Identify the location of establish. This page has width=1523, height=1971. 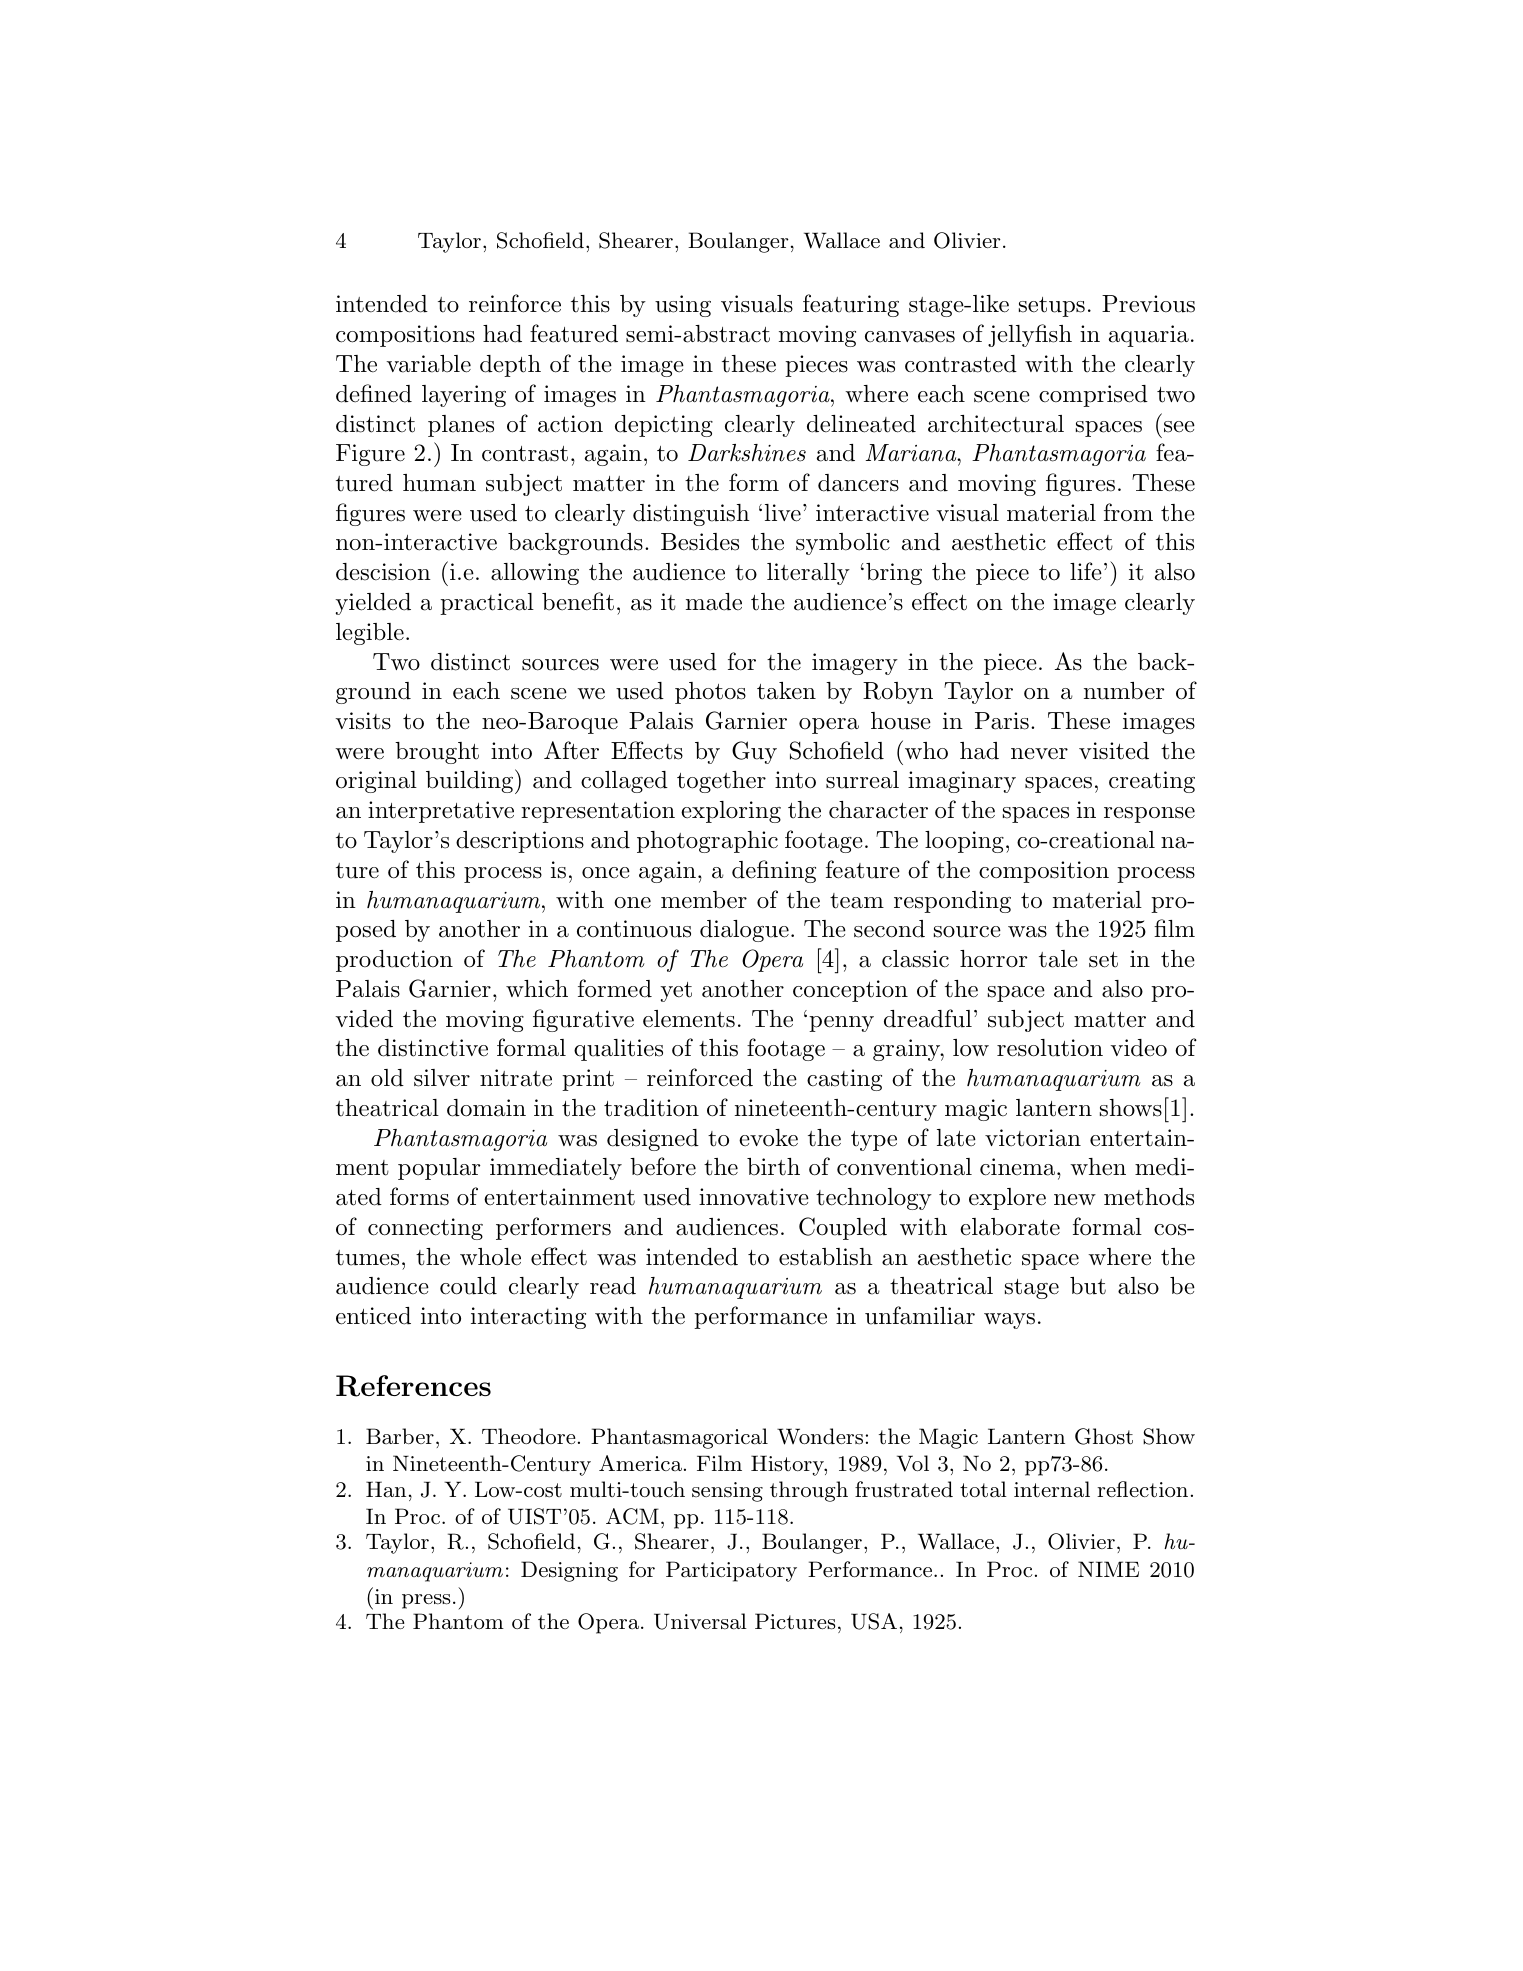
(826, 1257).
